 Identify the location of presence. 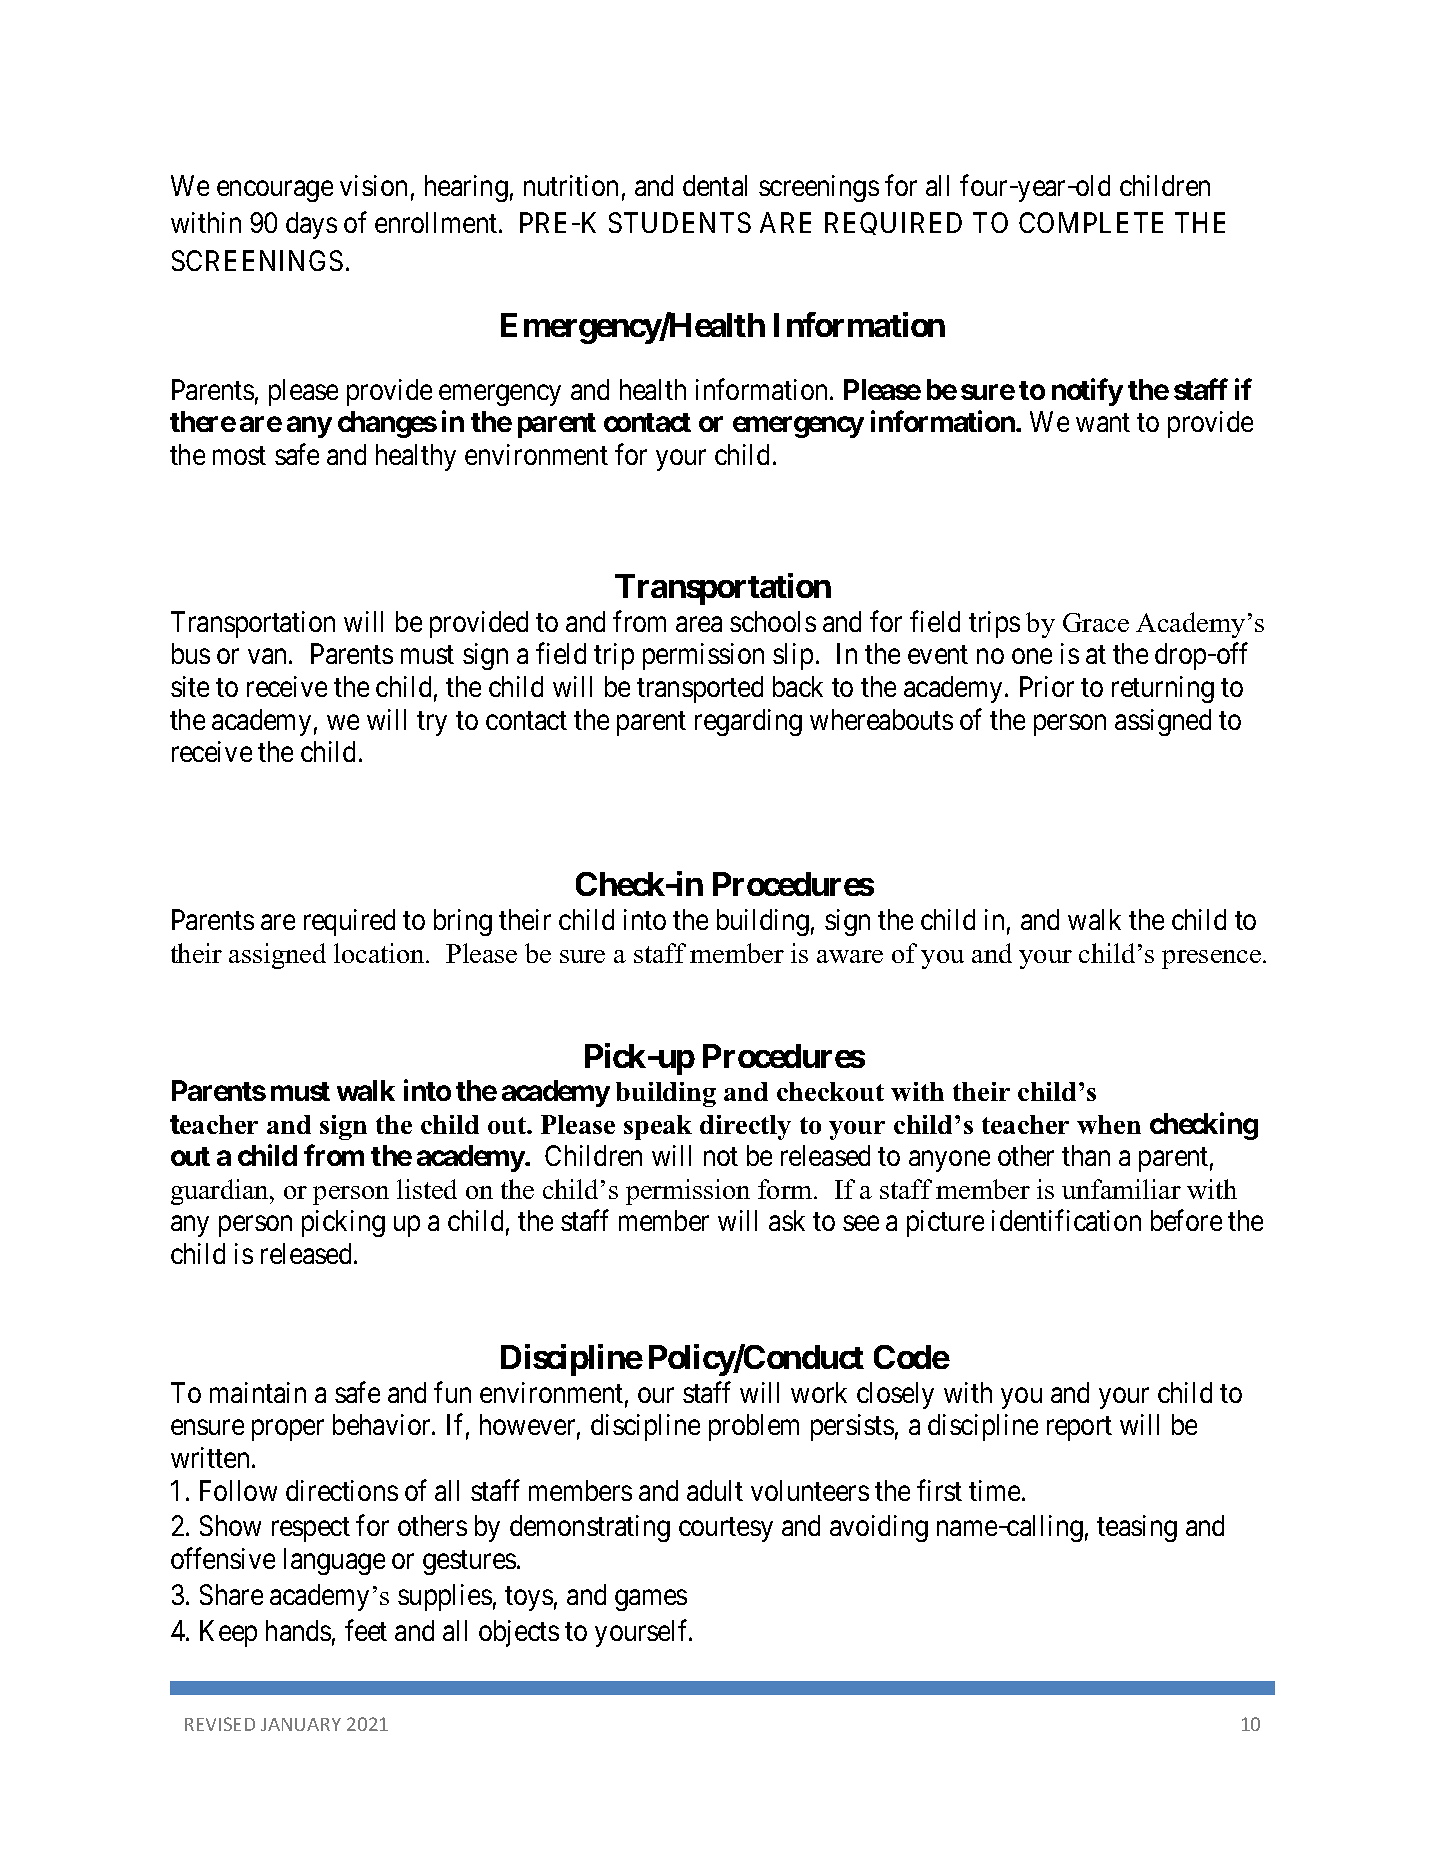
(1211, 959).
